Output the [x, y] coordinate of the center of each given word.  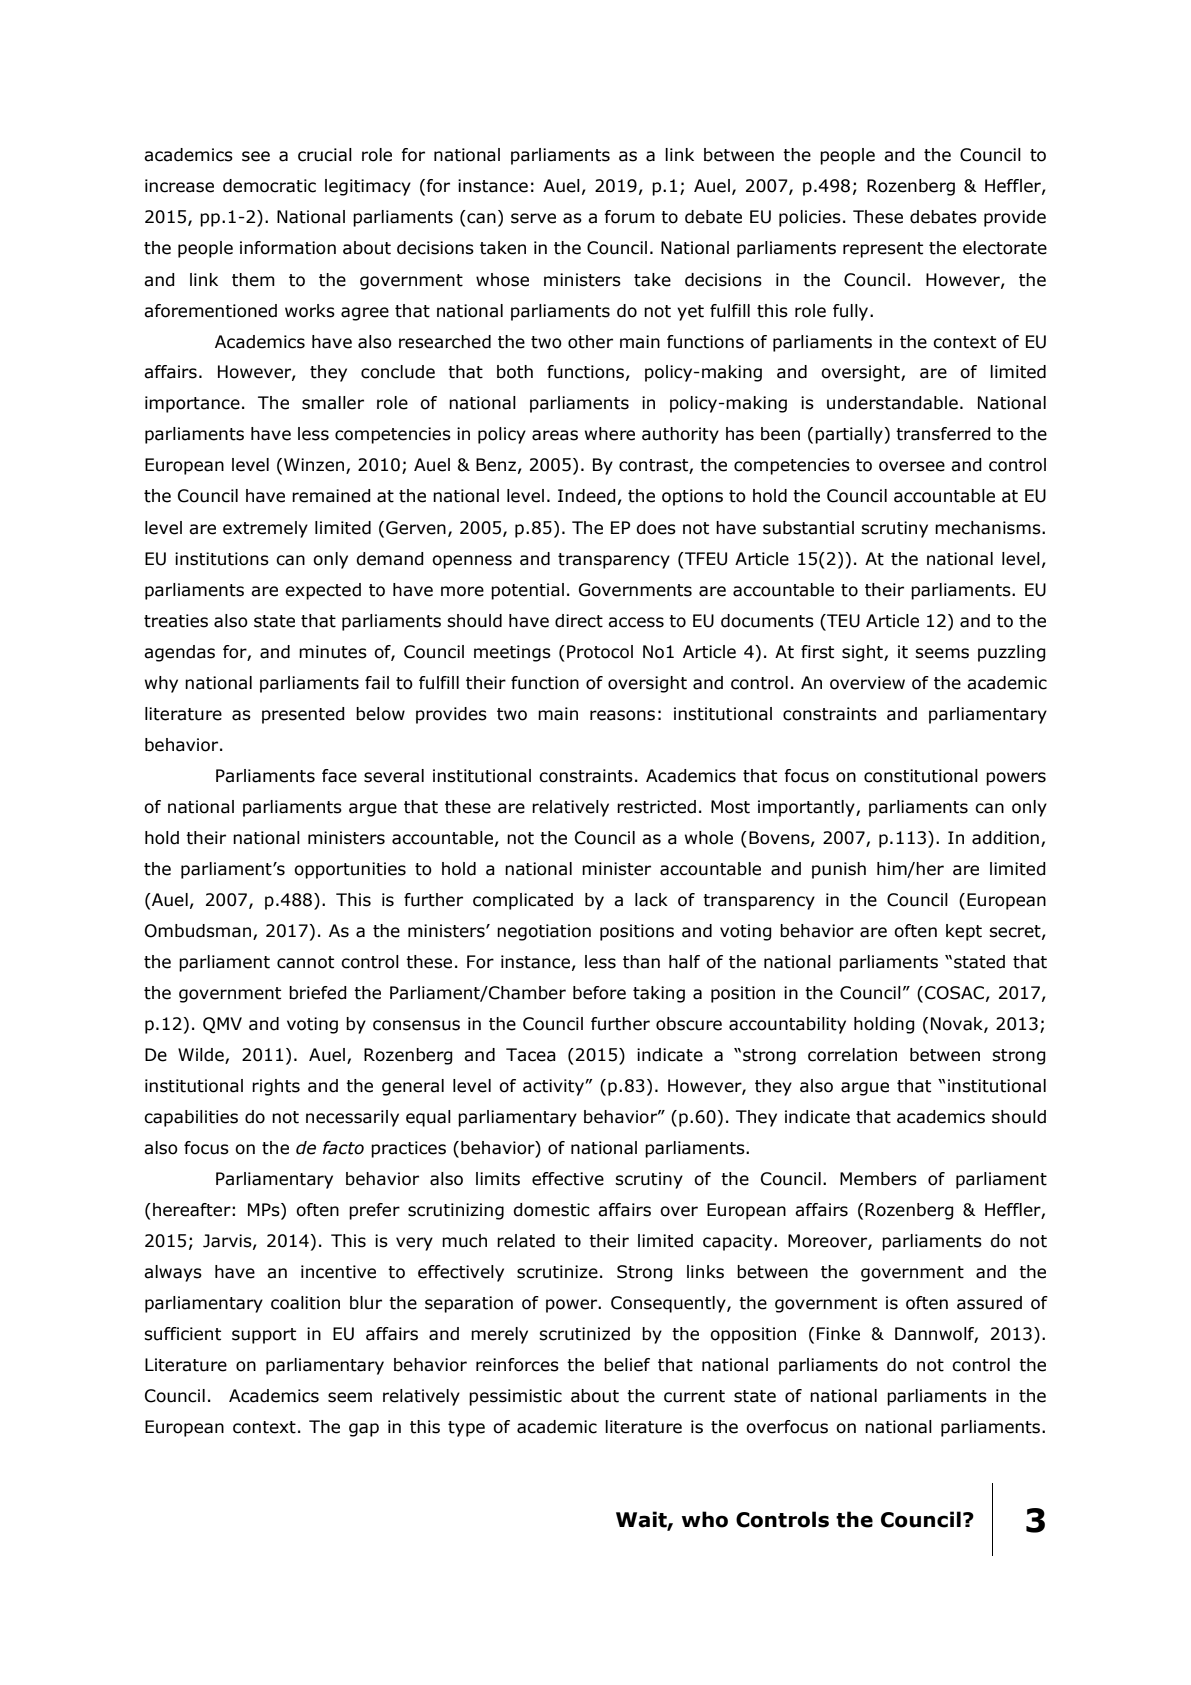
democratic [269, 186]
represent [883, 250]
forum [629, 217]
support [264, 1336]
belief [627, 1365]
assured [989, 1303]
